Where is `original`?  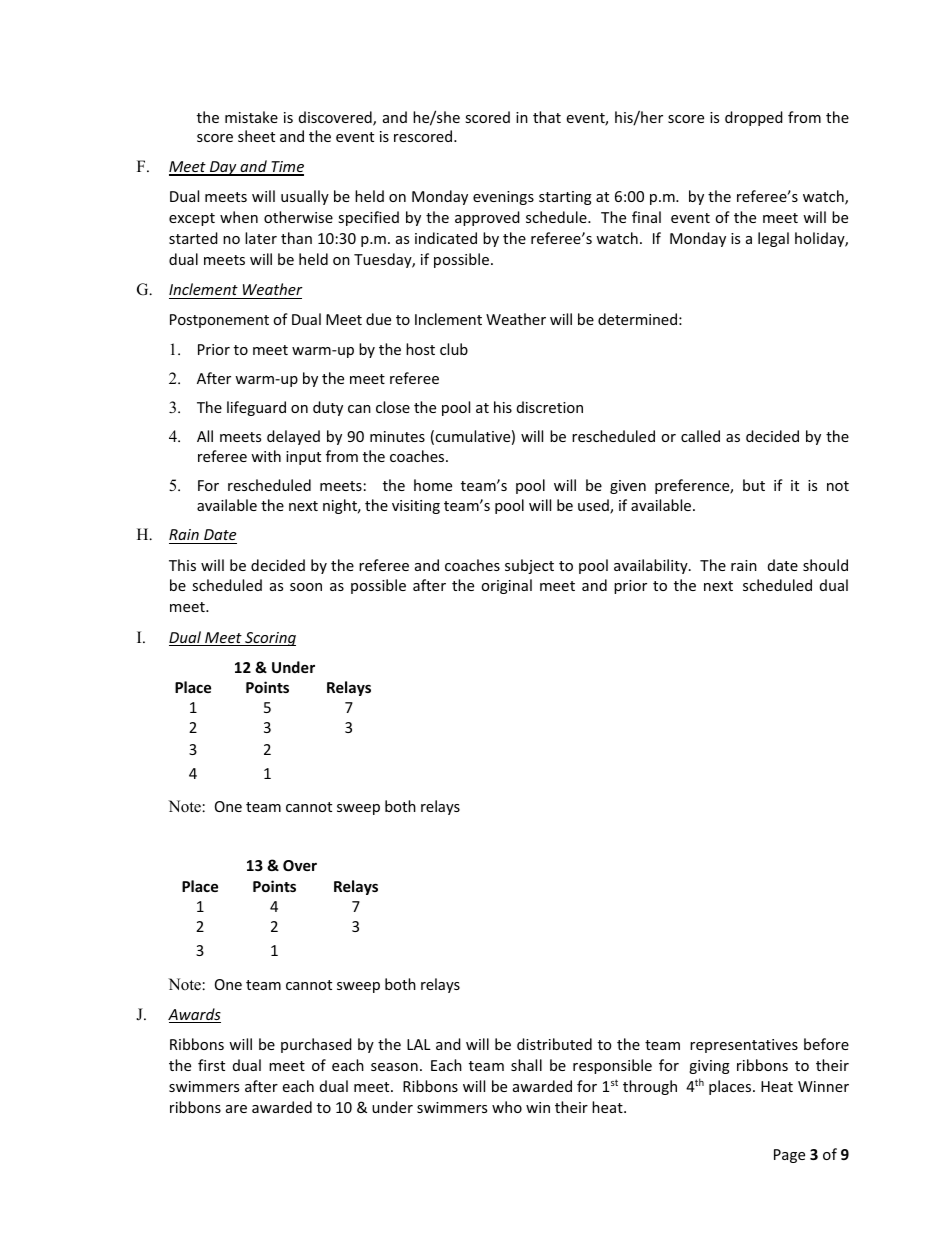
original is located at coordinates (506, 586).
